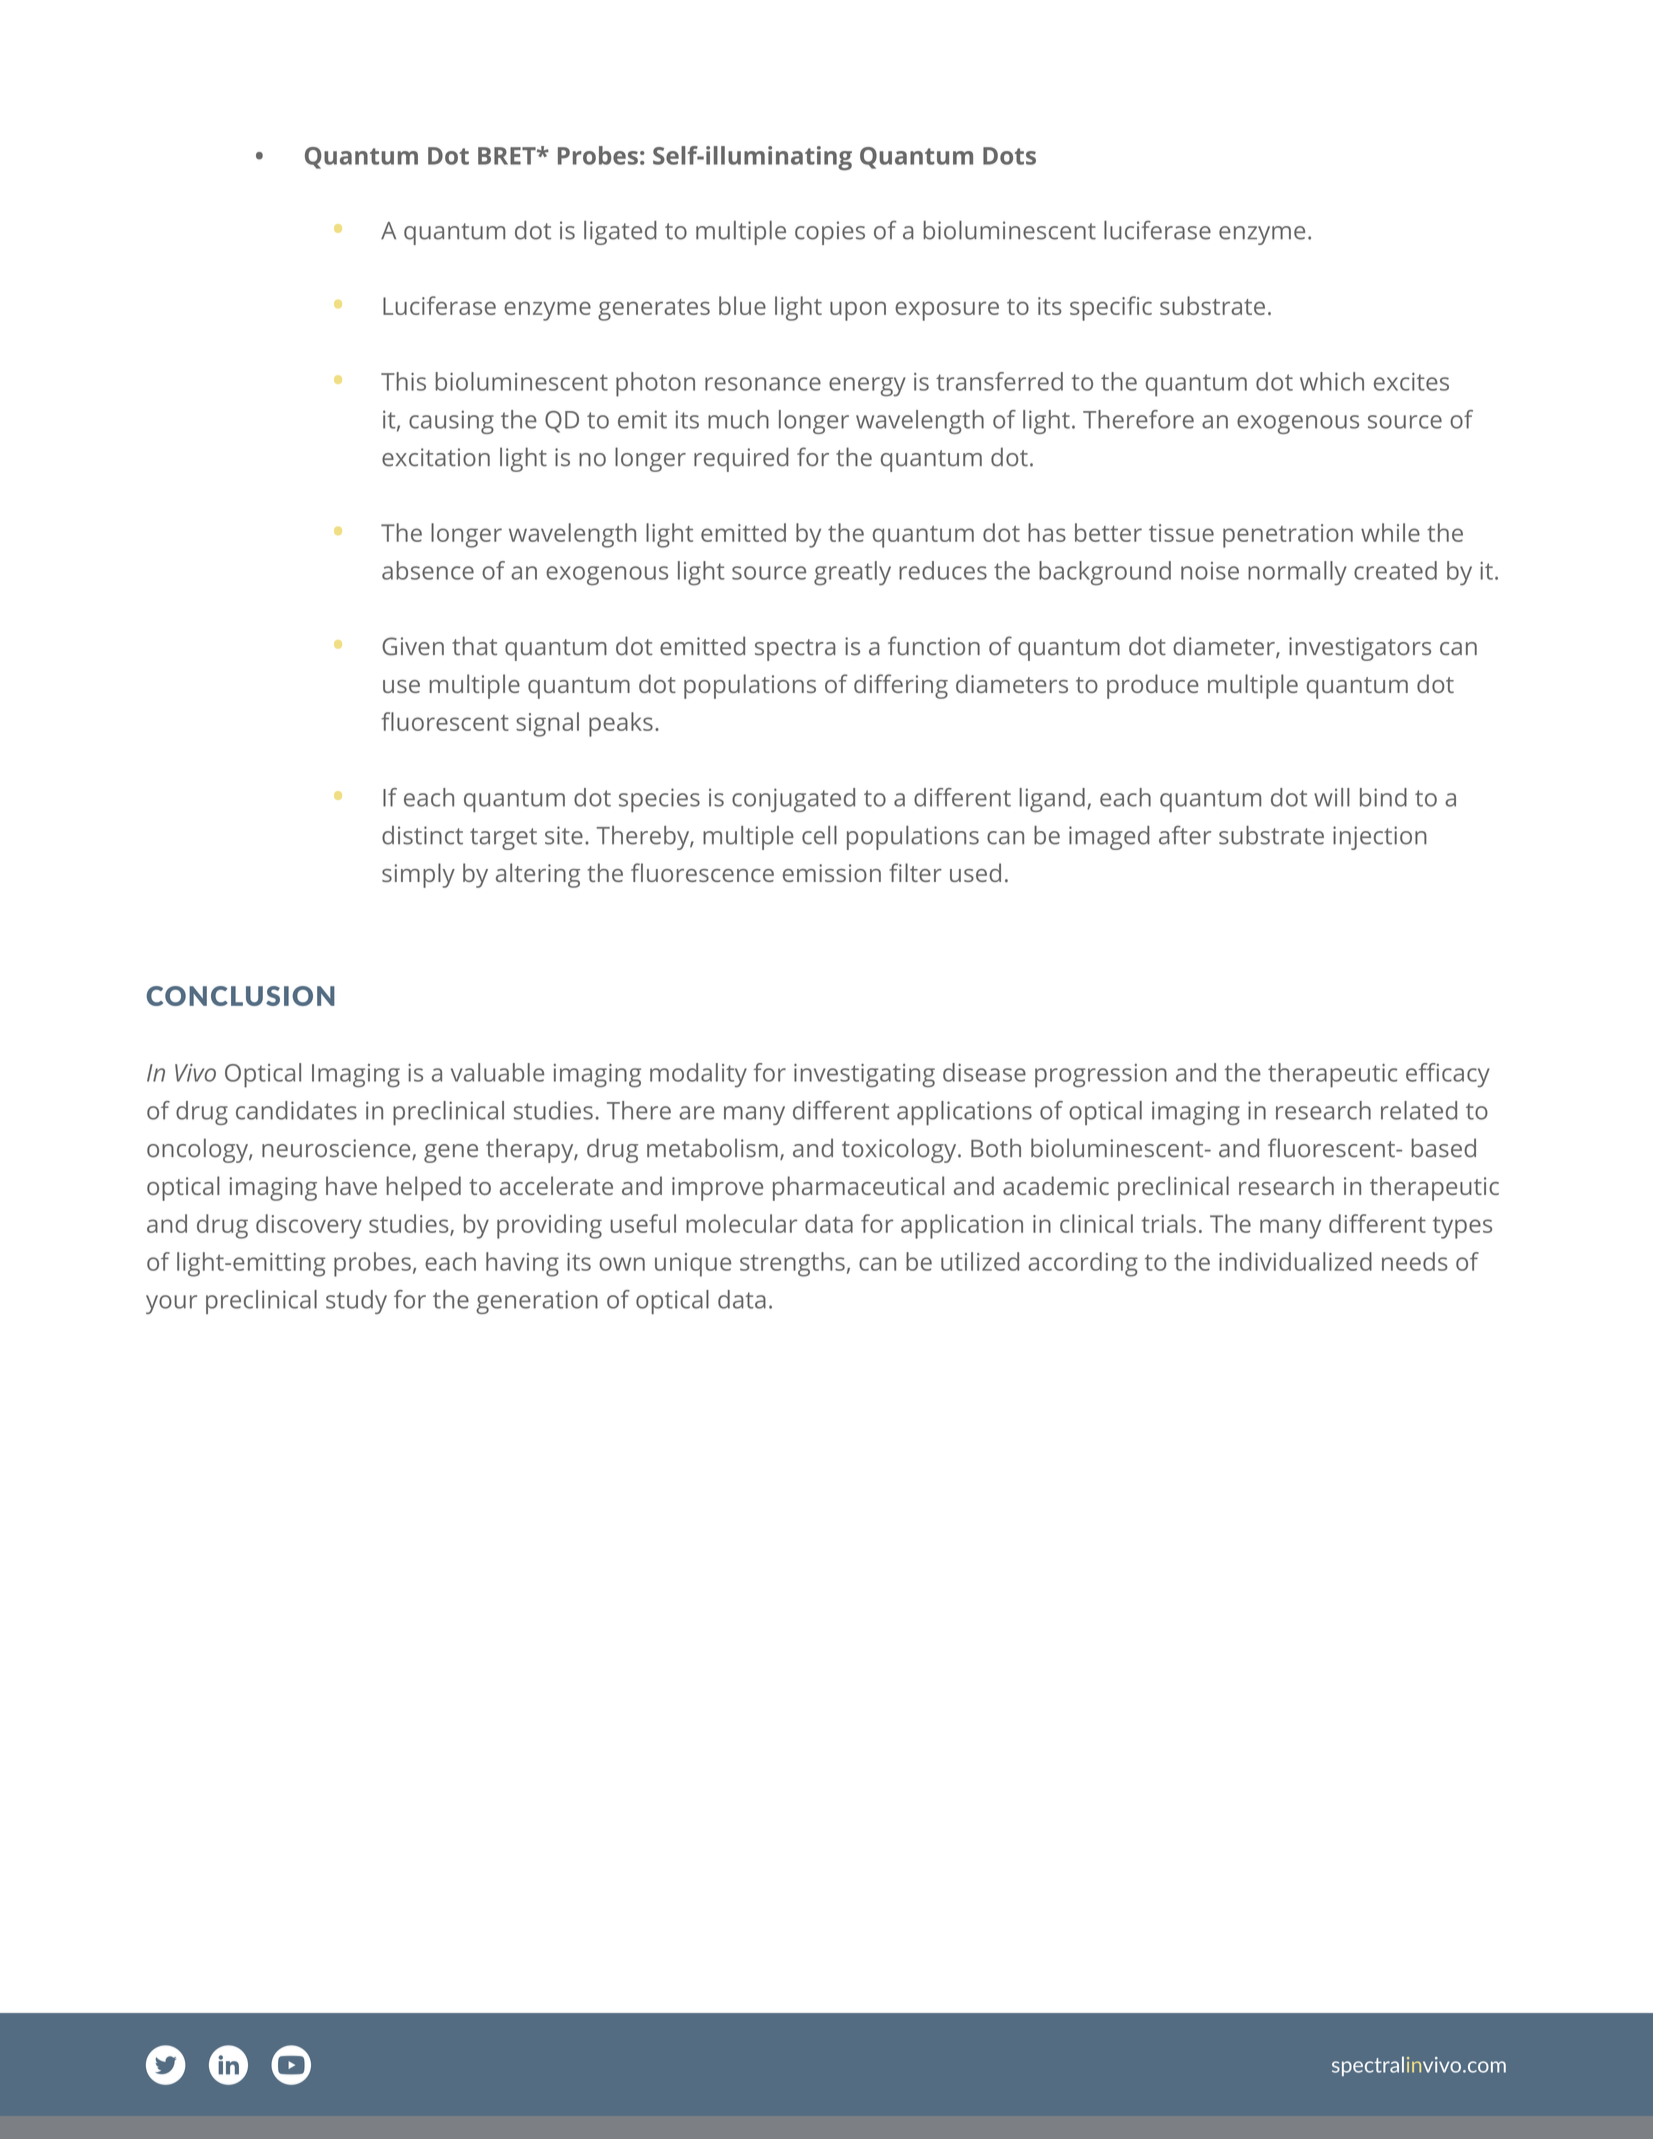 The height and width of the screenshot is (2139, 1653). What do you see at coordinates (403, 381) in the screenshot?
I see `This` at bounding box center [403, 381].
